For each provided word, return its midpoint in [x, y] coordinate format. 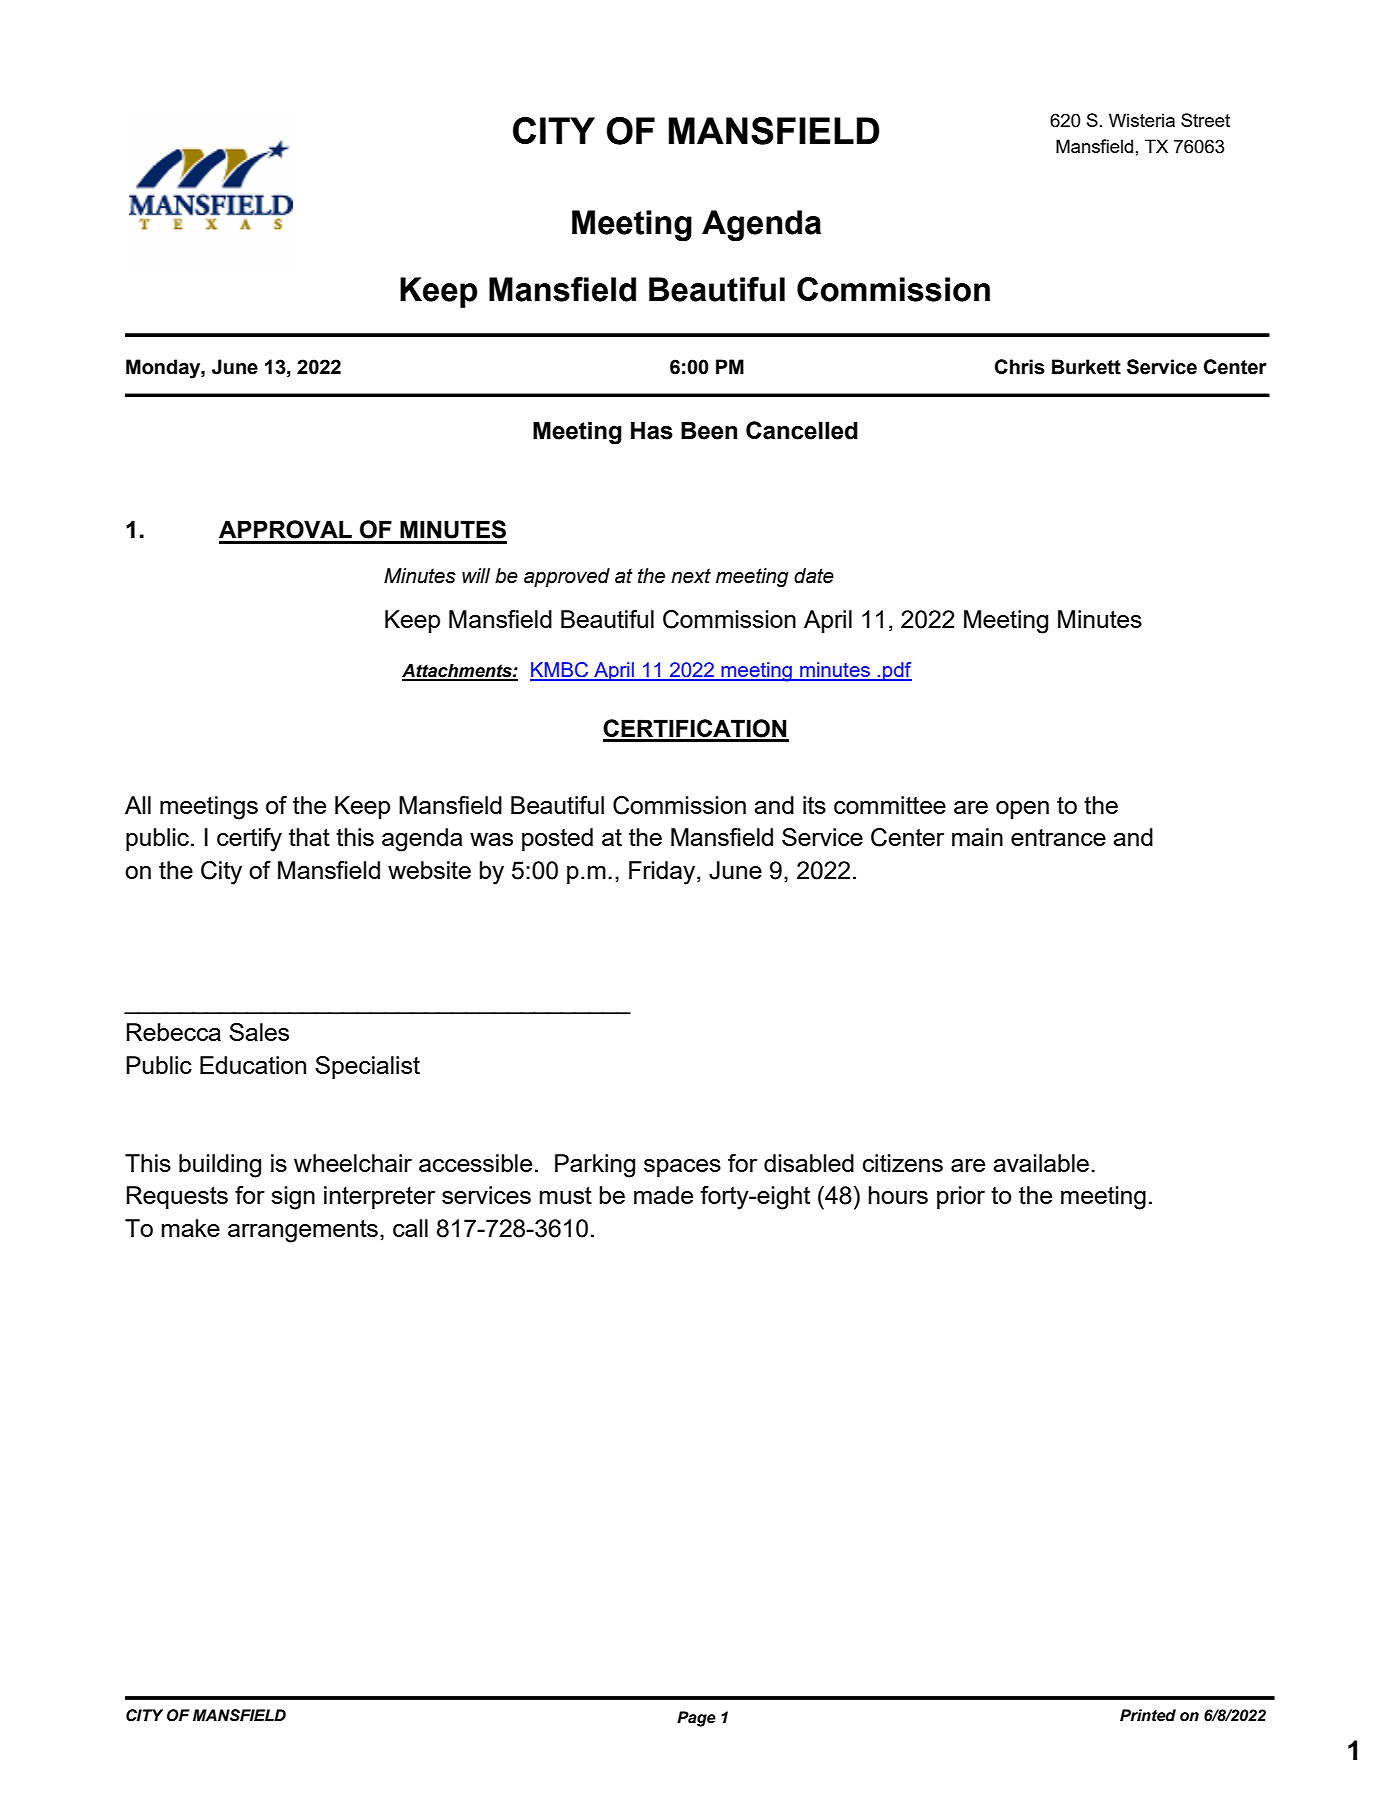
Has [652, 430]
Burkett [1086, 367]
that [309, 837]
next [691, 576]
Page [696, 1719]
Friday [663, 873]
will [476, 575]
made [663, 1195]
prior [961, 1197]
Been [709, 430]
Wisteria [1142, 120]
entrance [1058, 837]
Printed [1148, 1715]
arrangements [303, 1231]
